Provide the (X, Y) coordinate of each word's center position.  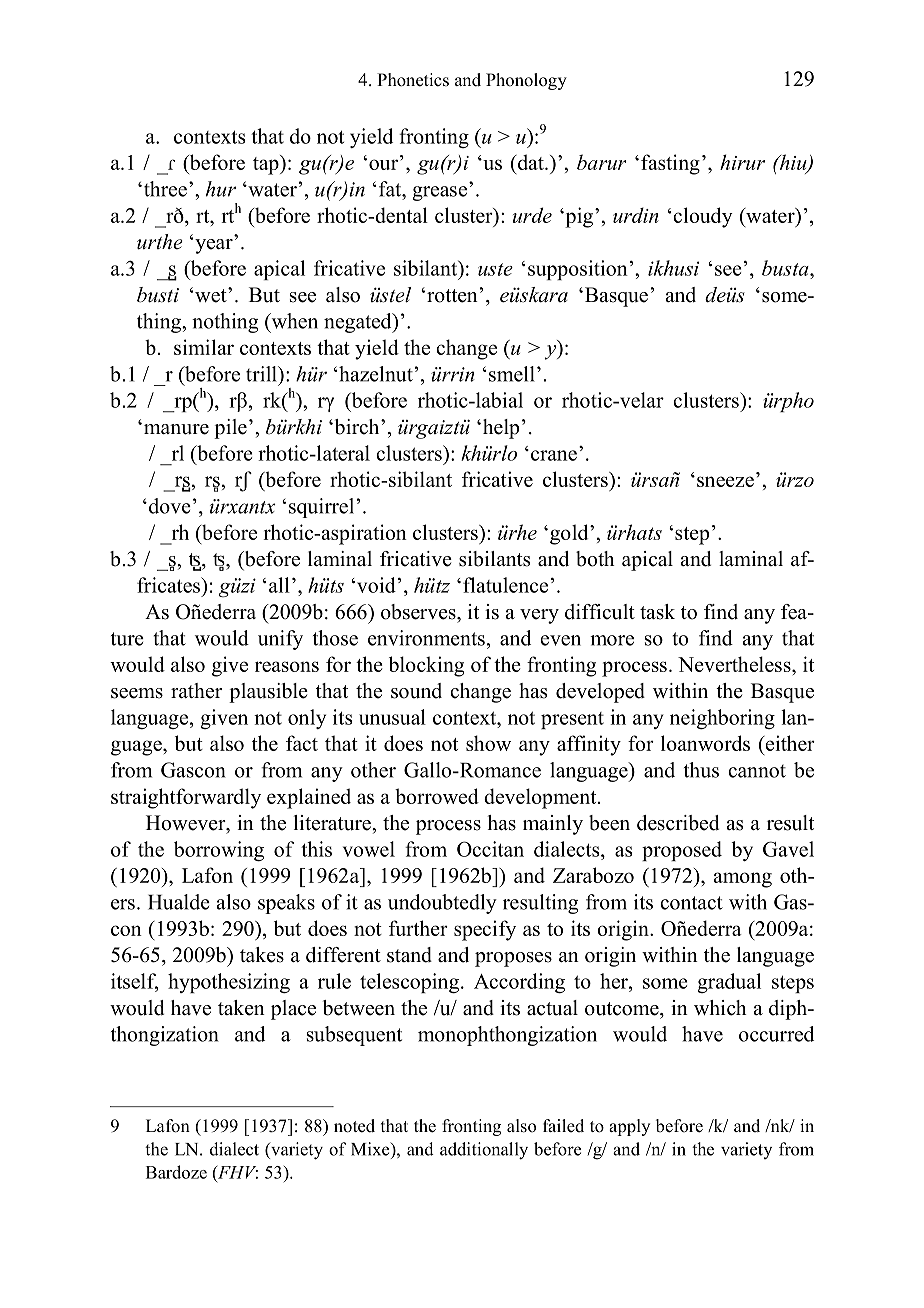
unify (280, 640)
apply (629, 1127)
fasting (670, 164)
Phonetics (413, 80)
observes (419, 612)
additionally (484, 1151)
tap (267, 165)
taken (241, 1008)
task (657, 612)
